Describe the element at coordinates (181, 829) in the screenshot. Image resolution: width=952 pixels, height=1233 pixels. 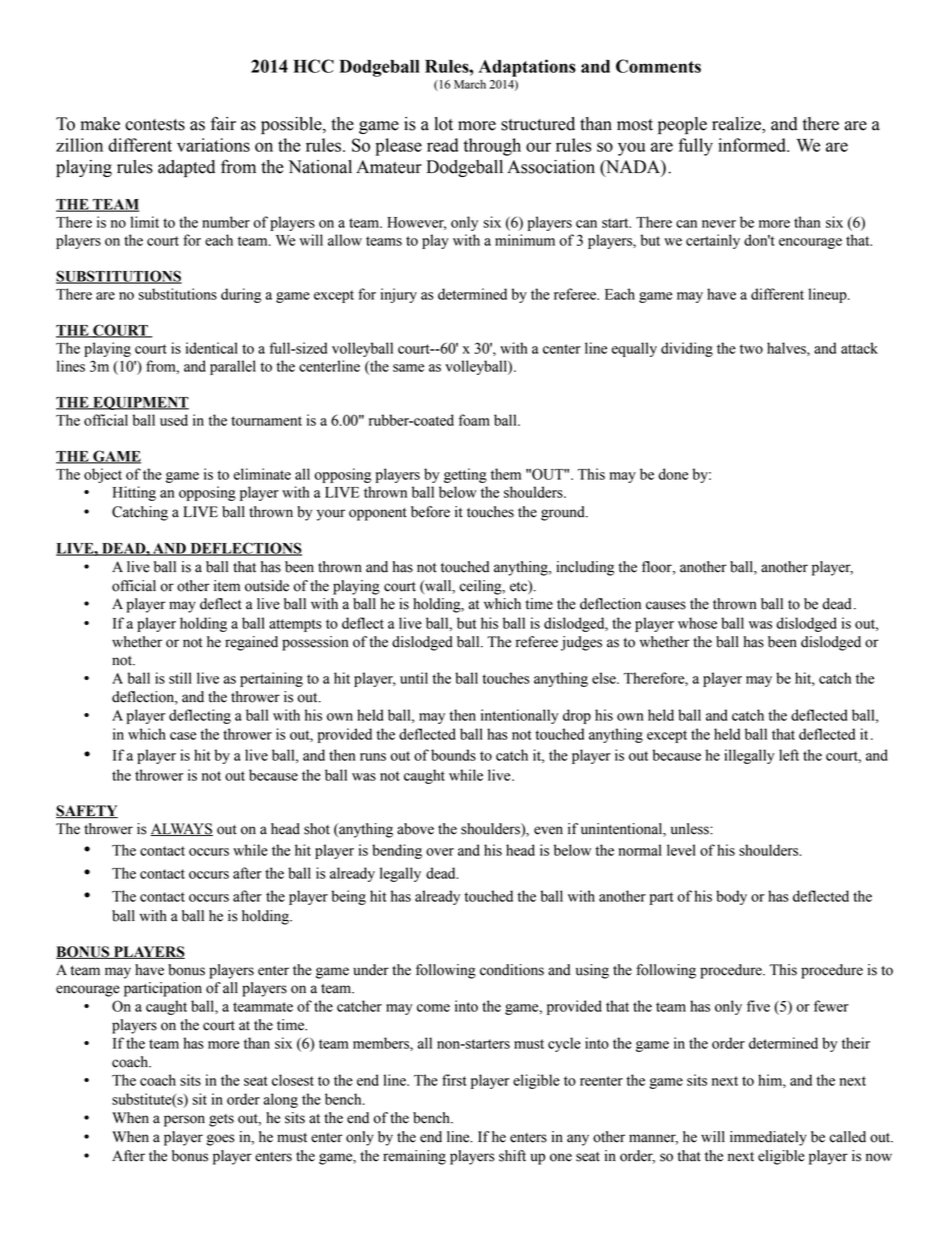
I see `ALWAYS` at that location.
